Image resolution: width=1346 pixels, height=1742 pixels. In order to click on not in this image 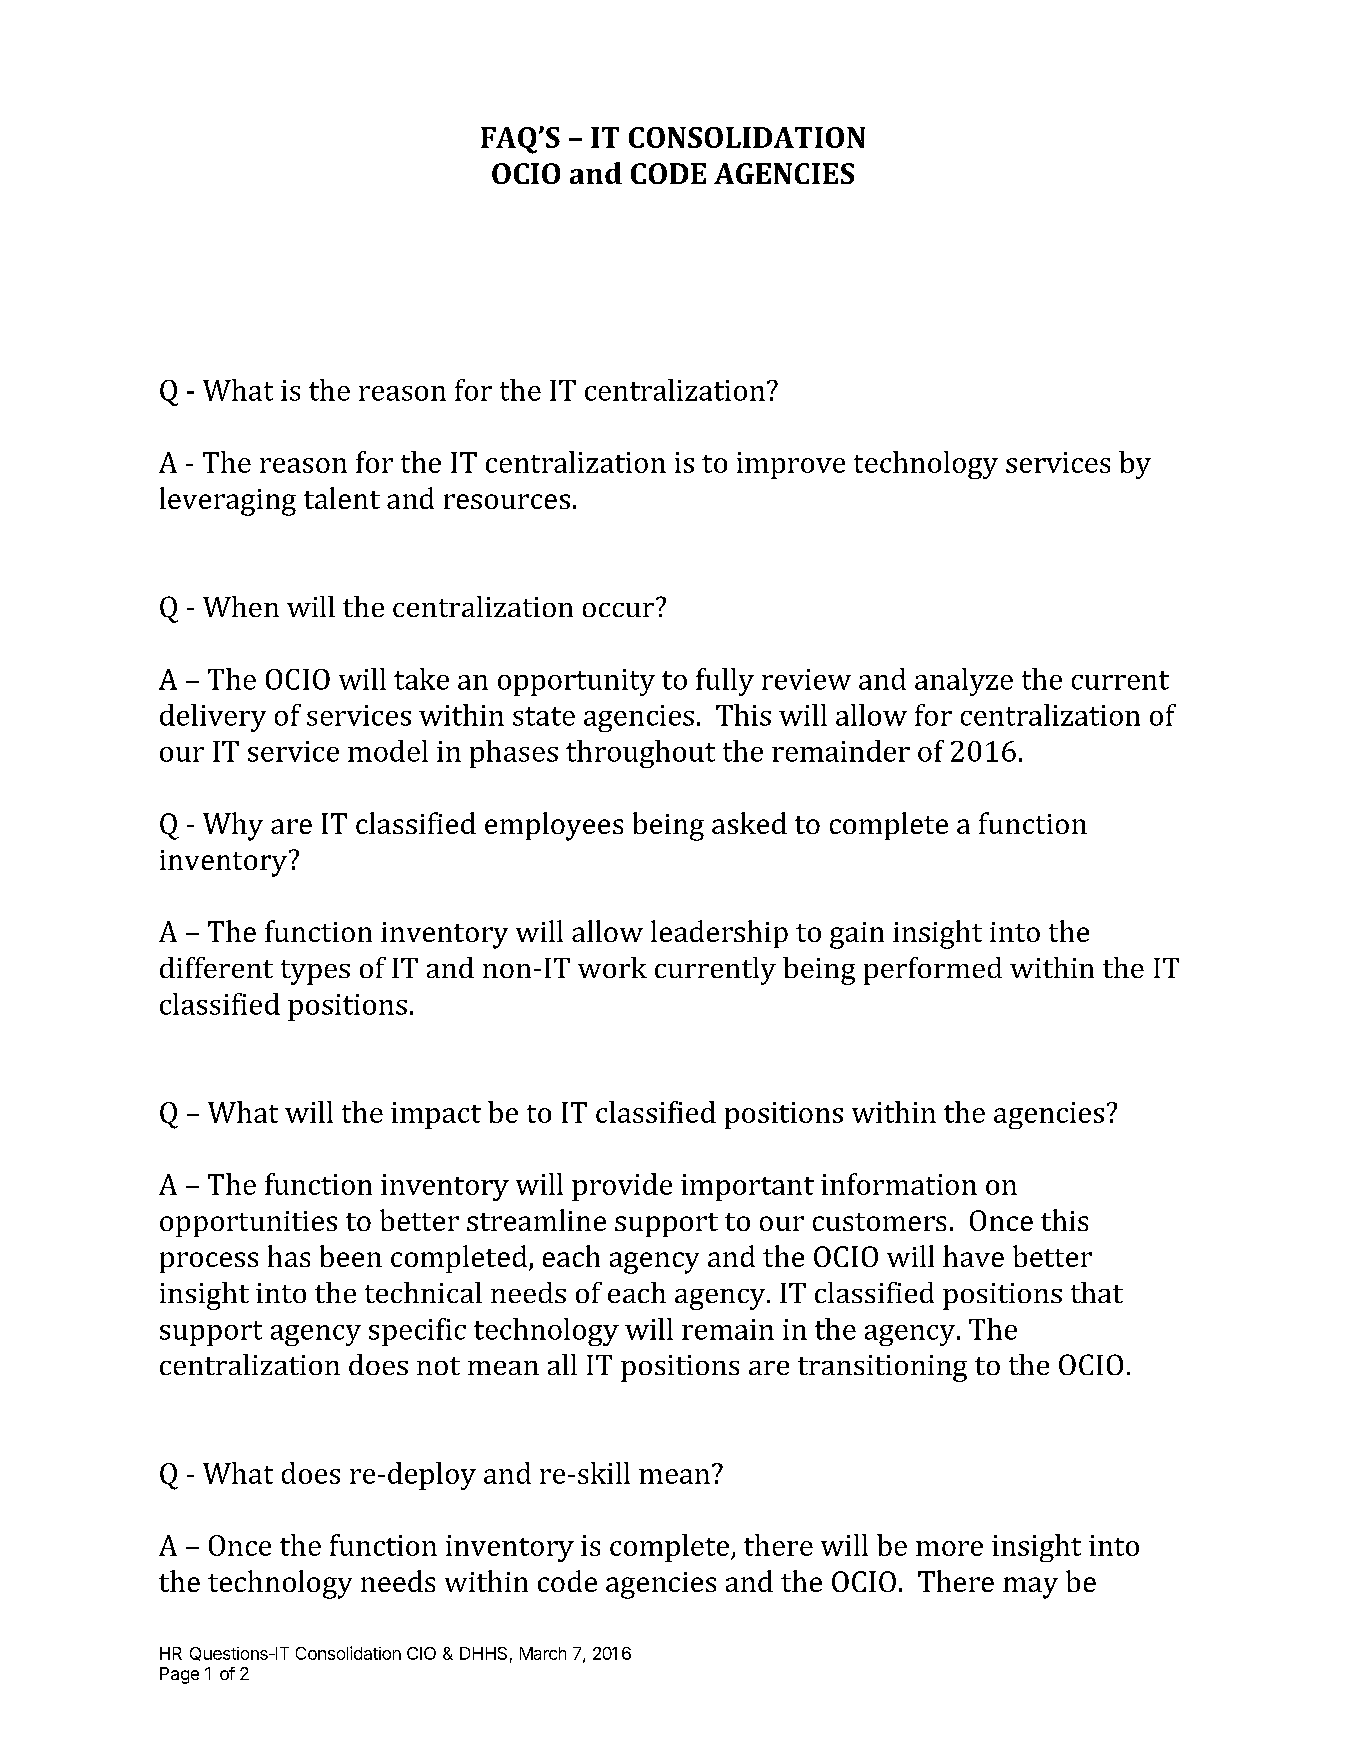, I will do `click(438, 1366)`.
